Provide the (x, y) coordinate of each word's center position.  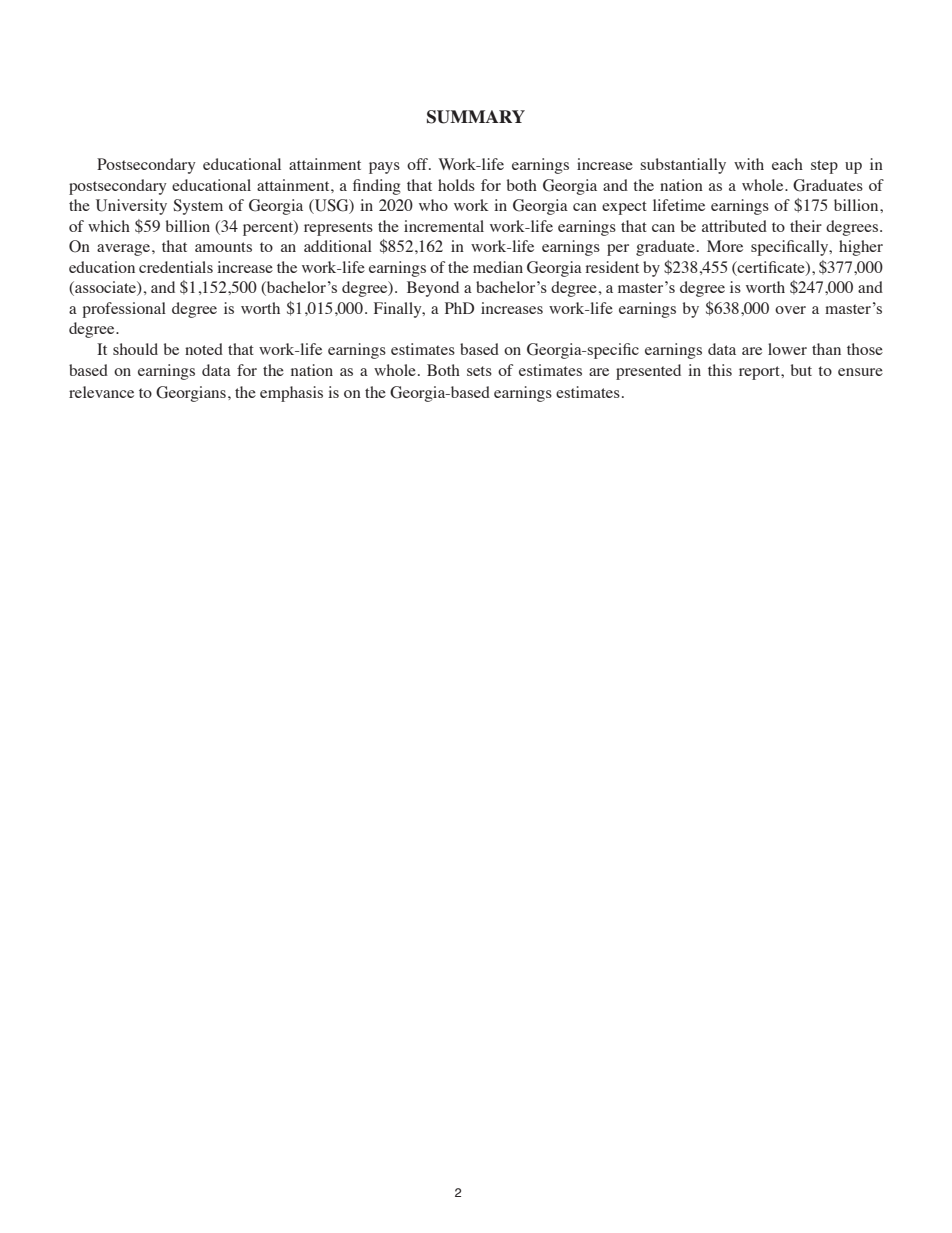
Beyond (433, 289)
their (806, 226)
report (760, 373)
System (198, 207)
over (790, 310)
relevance (101, 392)
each (787, 164)
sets (479, 371)
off (418, 164)
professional (124, 310)
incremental (444, 226)
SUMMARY (476, 117)
